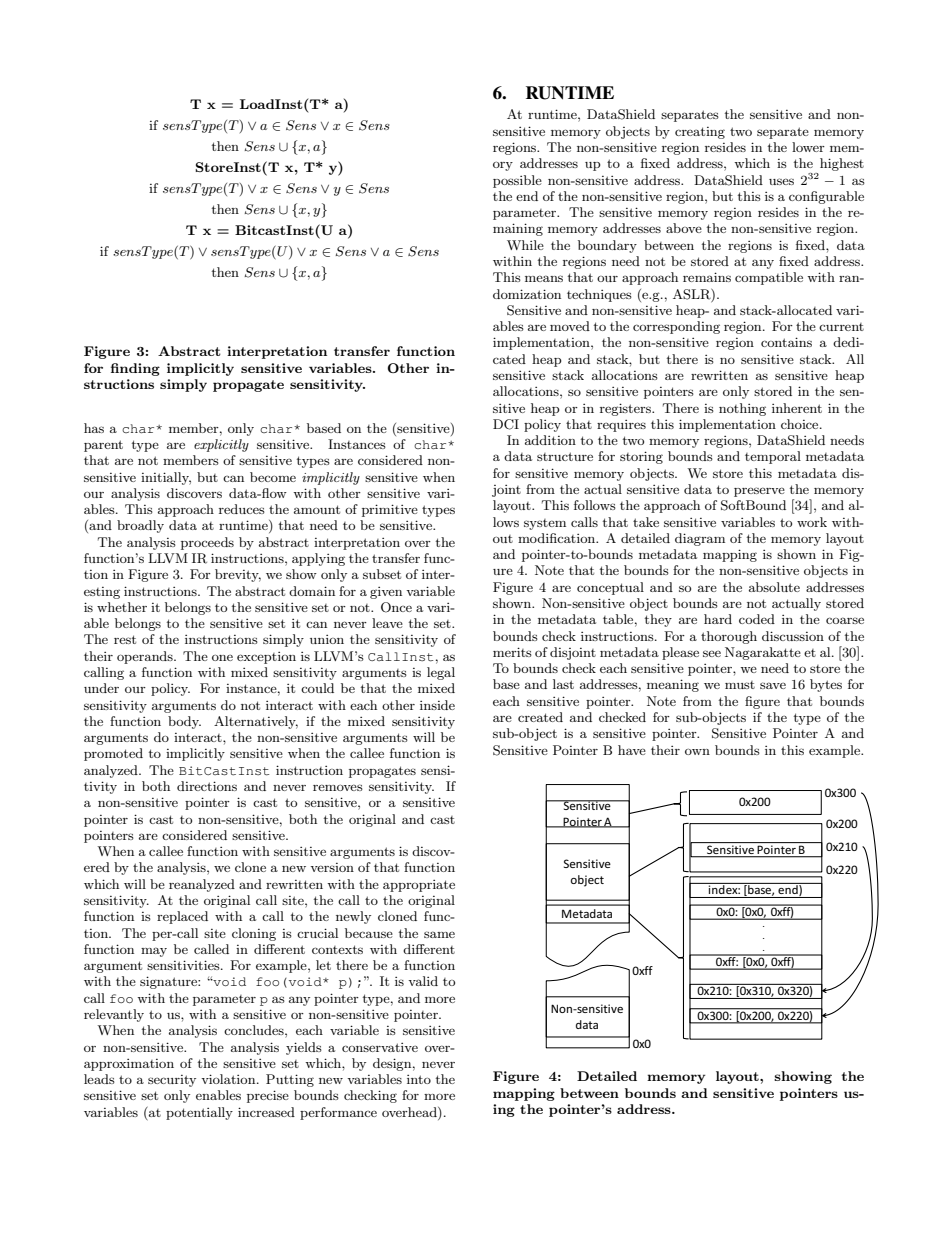 This page has height=1233, width=952. Describe the element at coordinates (781, 181) in the page. I see `uses` at that location.
